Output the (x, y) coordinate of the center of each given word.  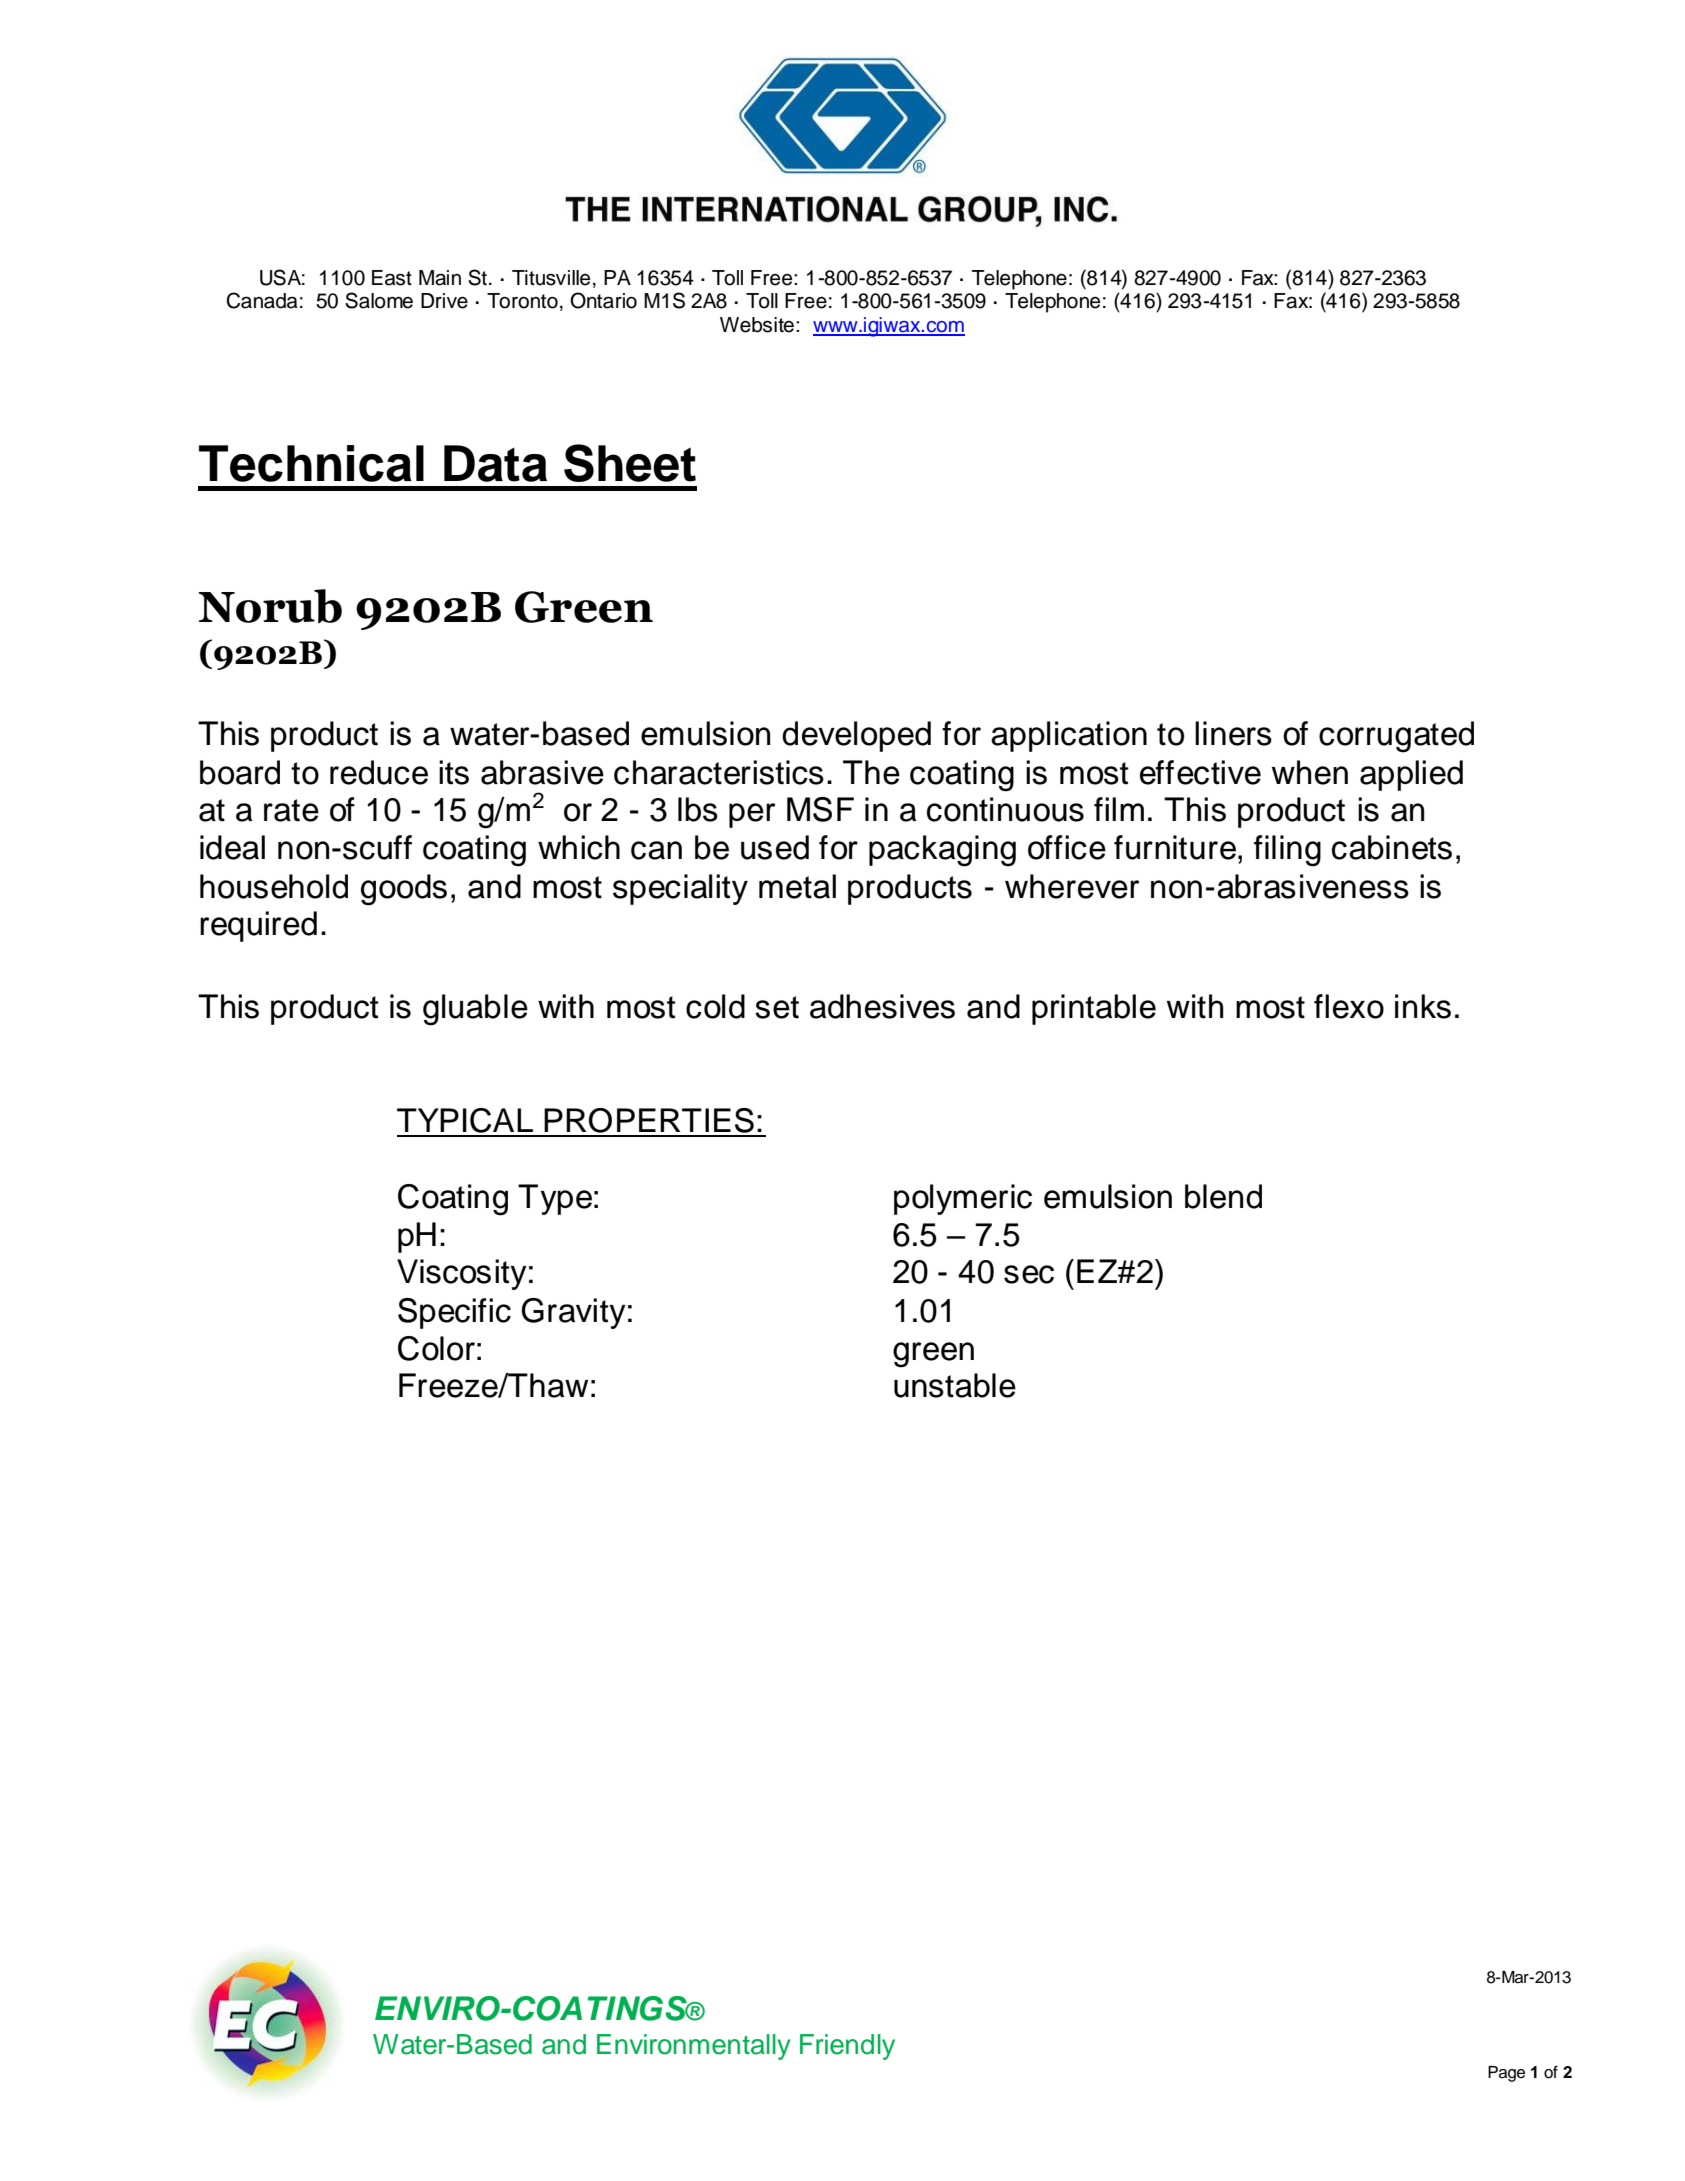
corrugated (1396, 737)
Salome (379, 300)
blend (1223, 1196)
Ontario (603, 300)
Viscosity (462, 1274)
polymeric (963, 1199)
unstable (955, 1385)
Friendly (847, 2047)
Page (1506, 2074)
